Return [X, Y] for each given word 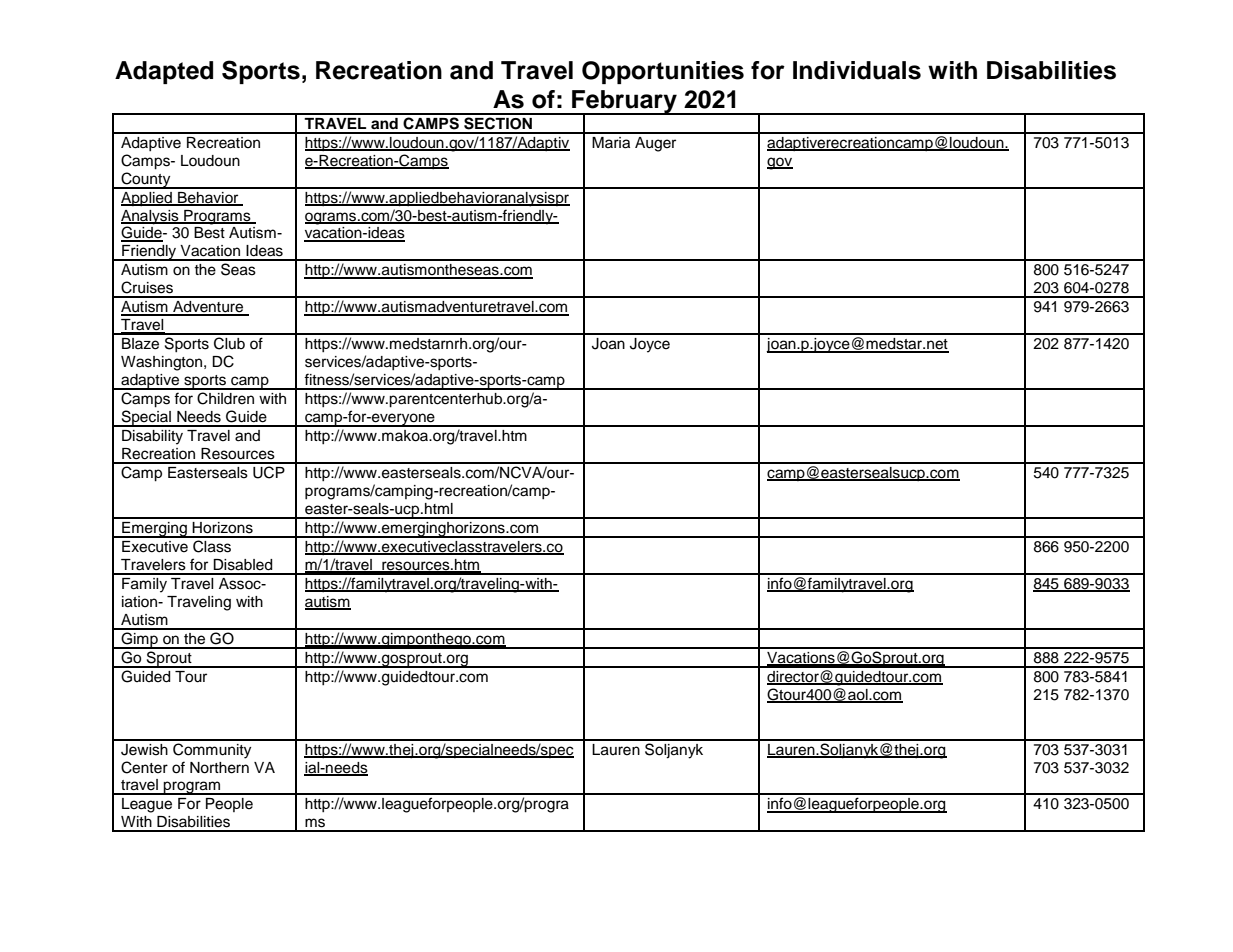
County [146, 180]
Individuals [857, 70]
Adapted [164, 72]
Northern [219, 768]
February [624, 102]
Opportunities [663, 72]
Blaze [140, 344]
